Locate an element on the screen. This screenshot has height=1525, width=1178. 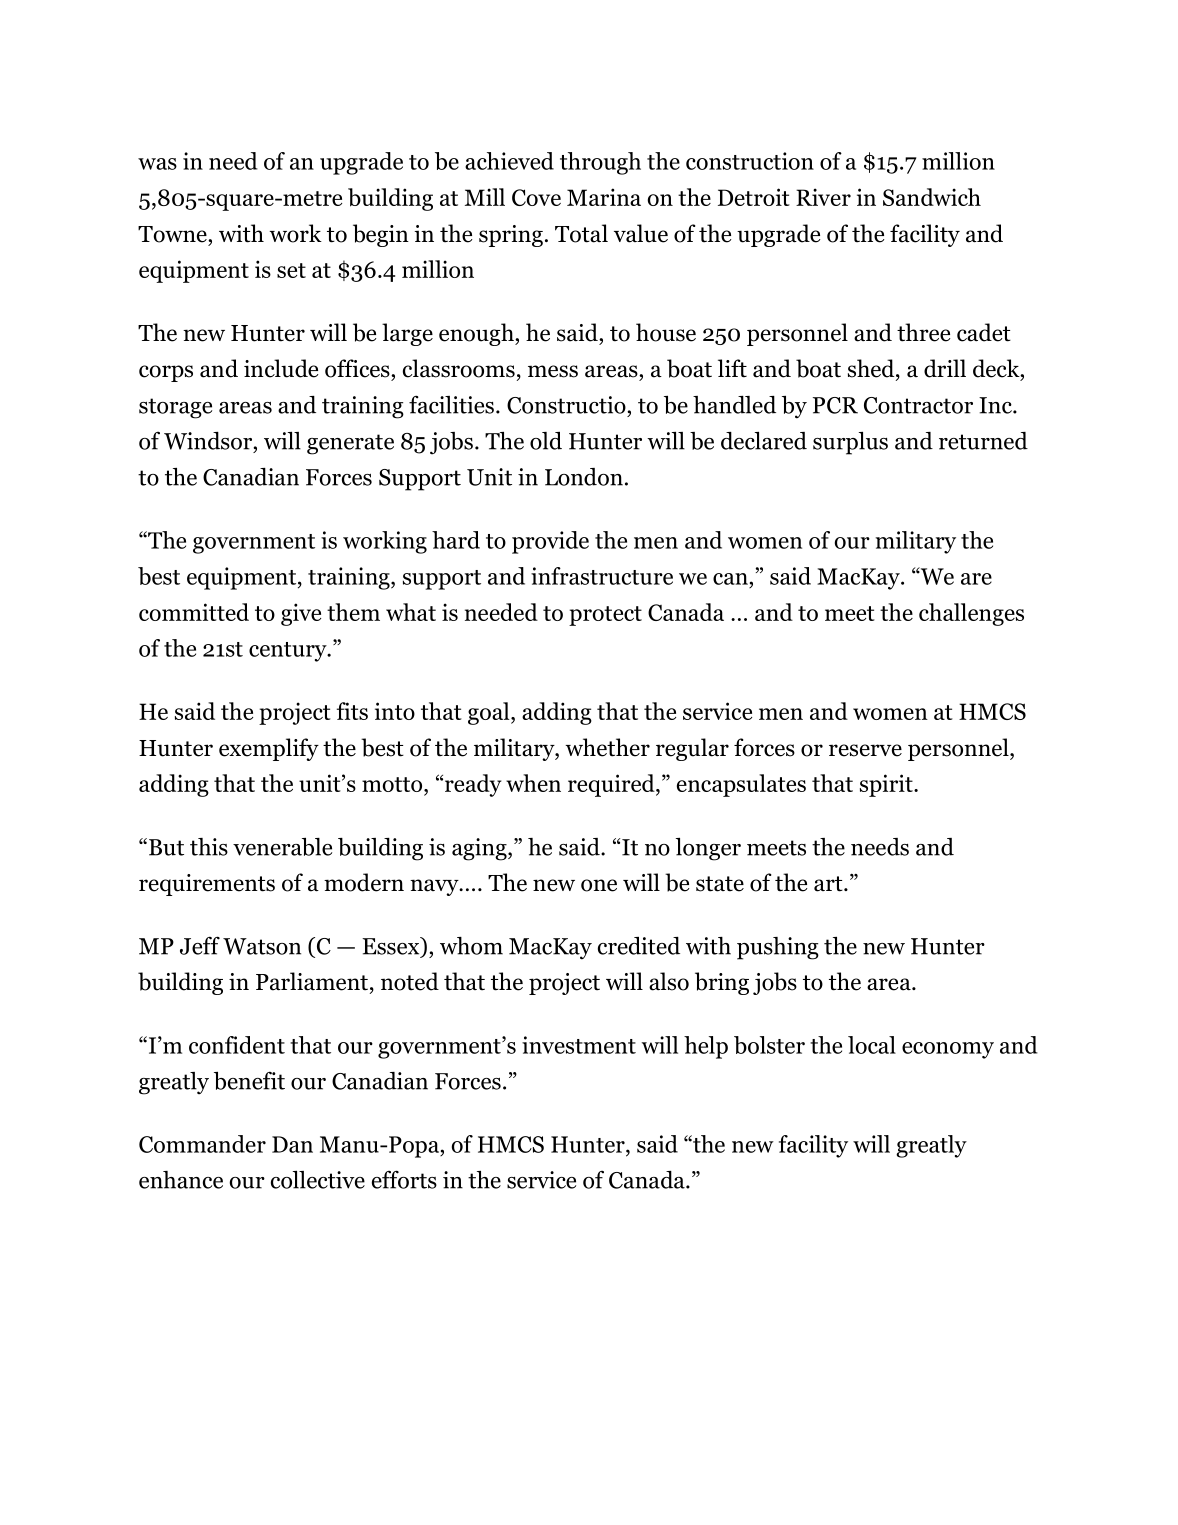
challenges is located at coordinates (971, 614).
